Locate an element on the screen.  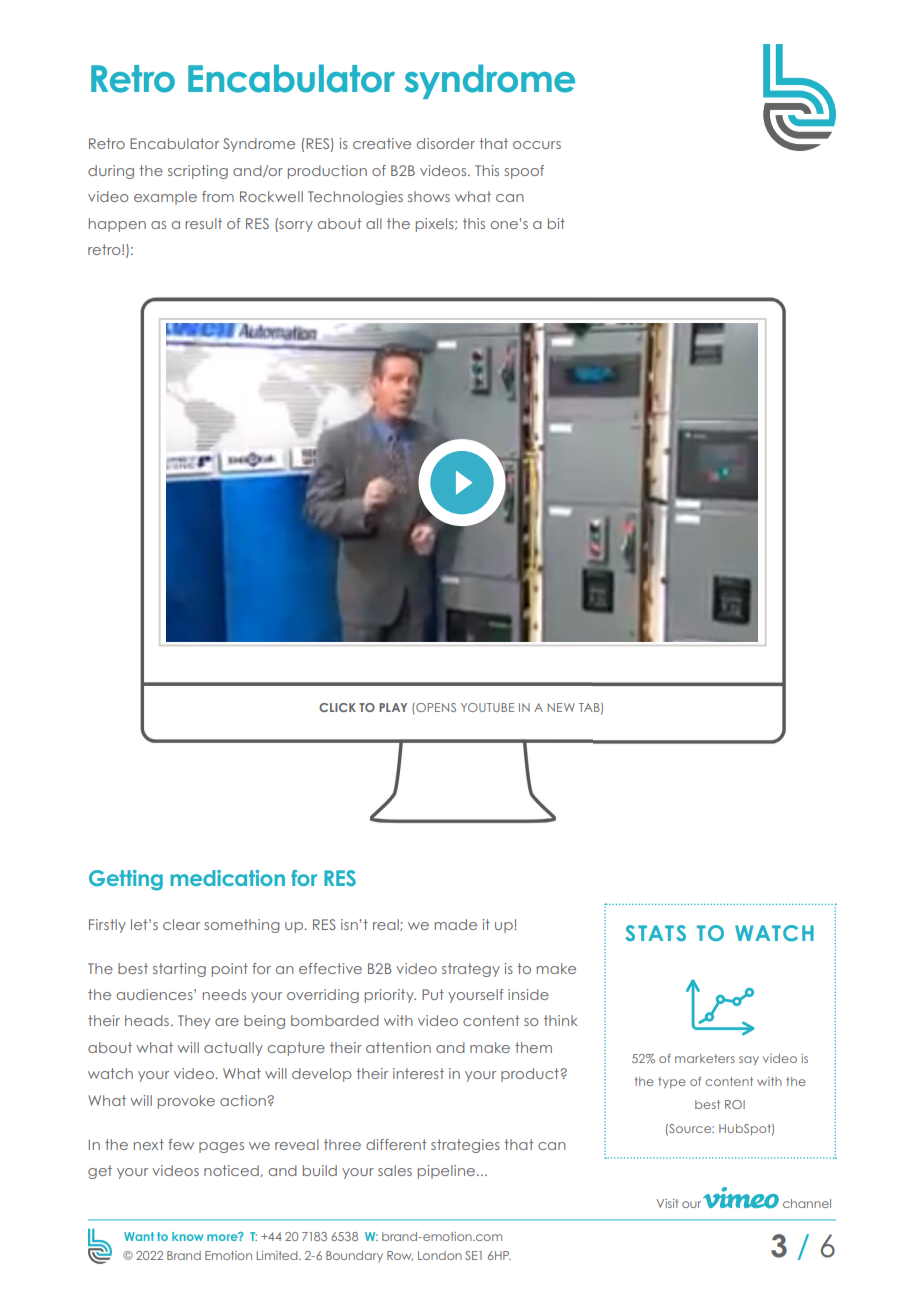
strategy is located at coordinates (471, 970).
